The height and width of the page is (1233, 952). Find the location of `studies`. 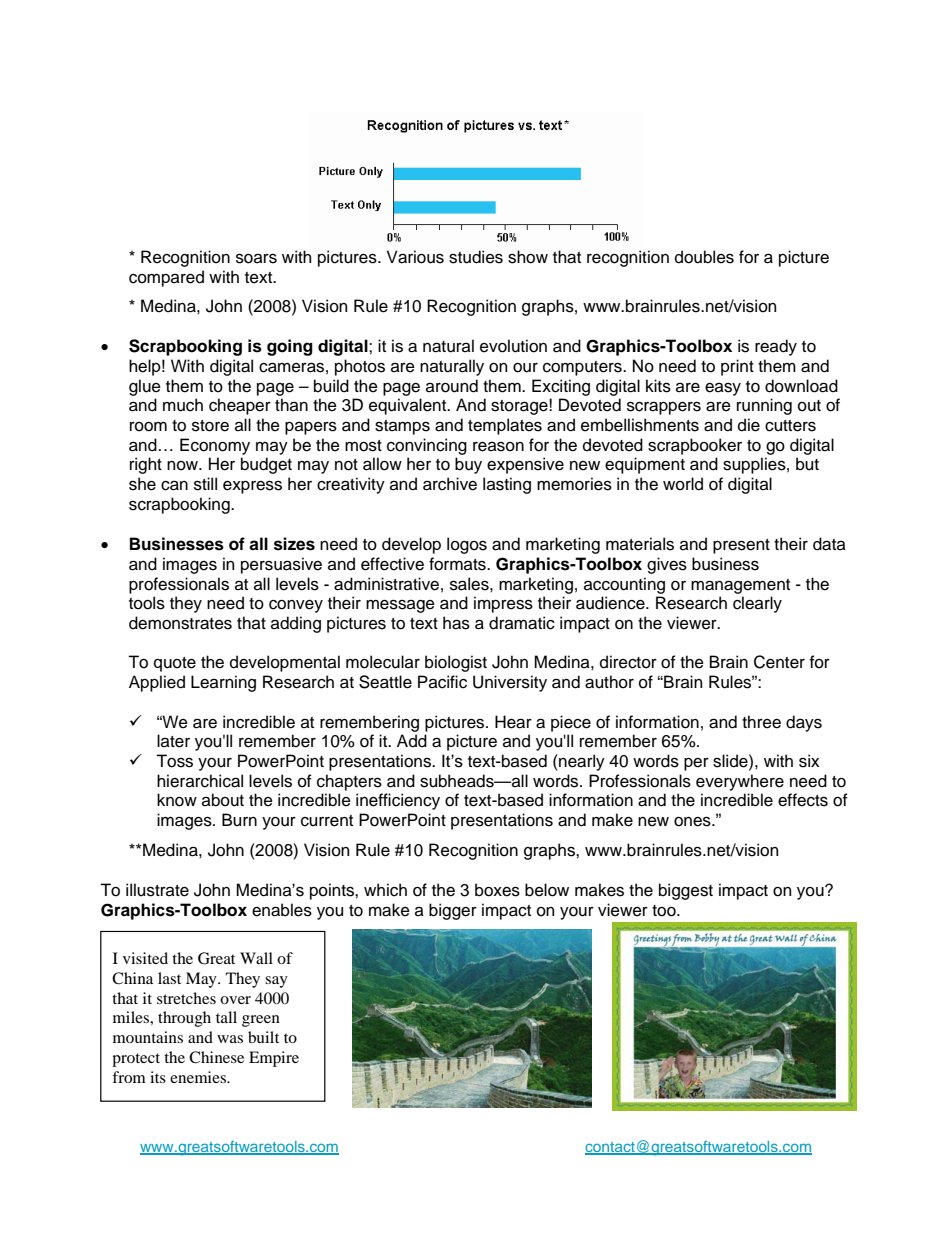

studies is located at coordinates (476, 257).
